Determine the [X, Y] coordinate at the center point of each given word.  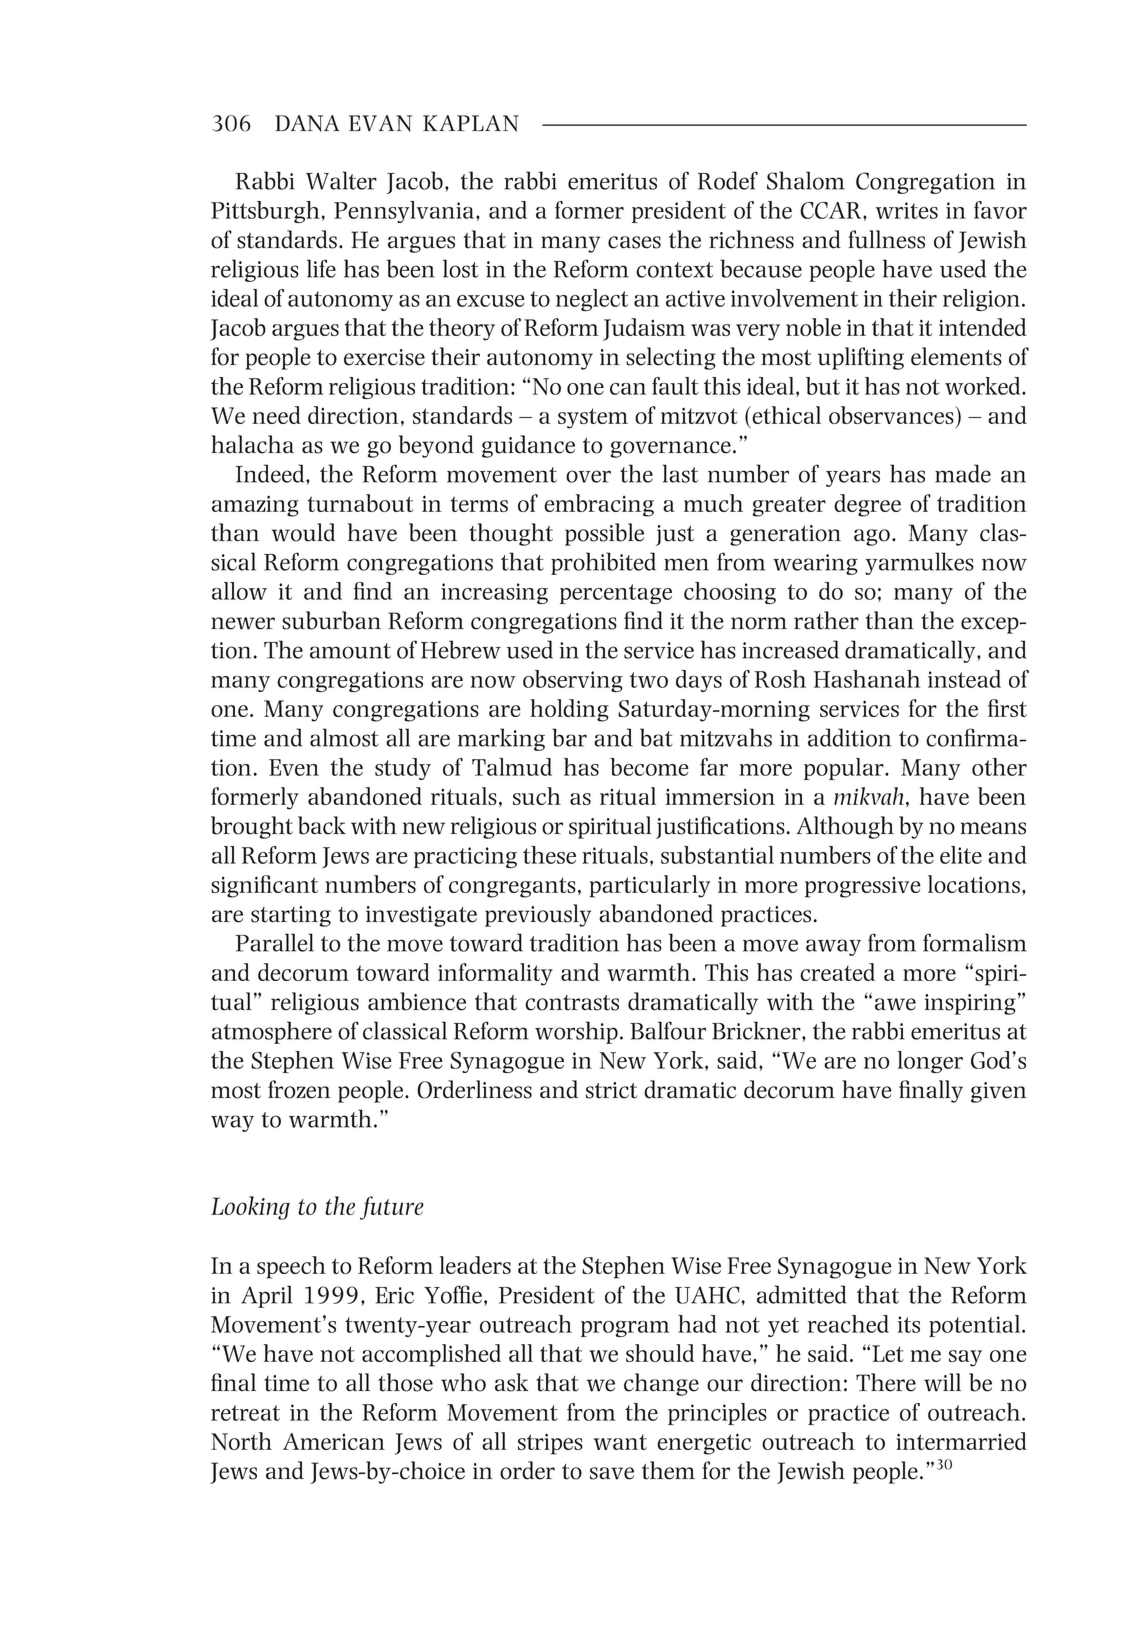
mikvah [869, 796]
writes [907, 210]
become [649, 767]
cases [634, 242]
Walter [341, 180]
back [322, 825]
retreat [245, 1413]
